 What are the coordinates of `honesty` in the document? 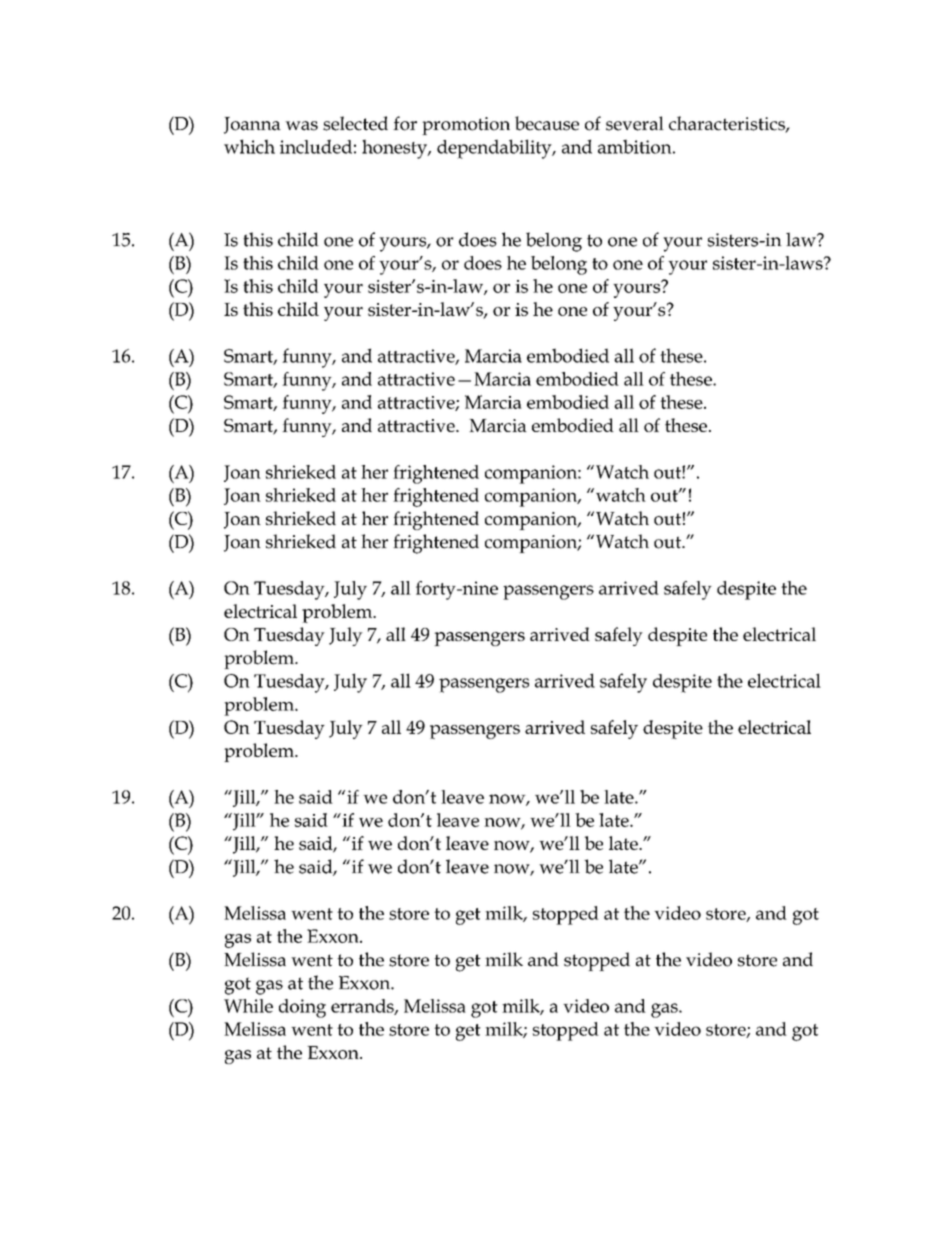 It's located at (395, 149).
